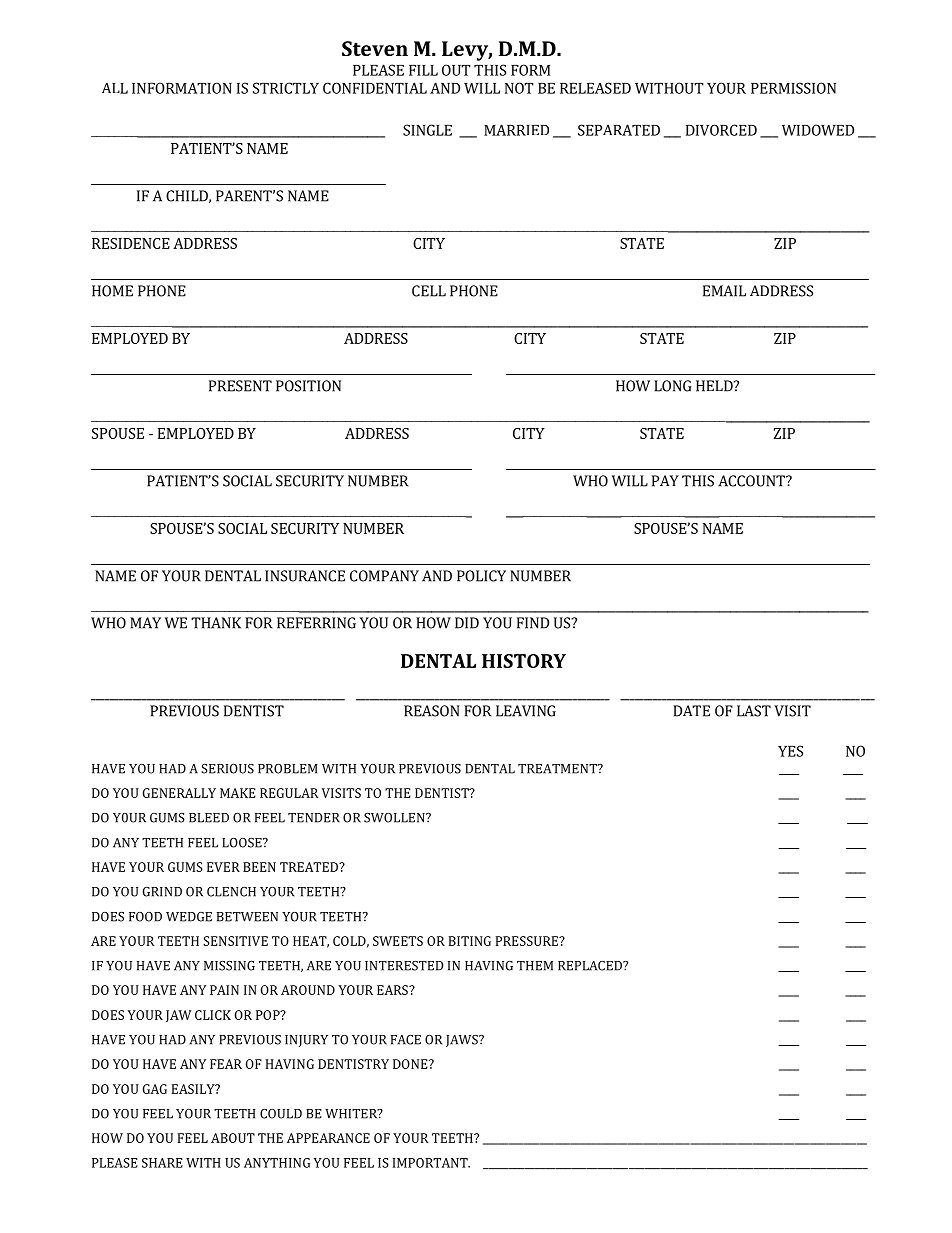 The height and width of the screenshot is (1233, 952). Describe the element at coordinates (793, 88) in the screenshot. I see `PERMISSION` at that location.
